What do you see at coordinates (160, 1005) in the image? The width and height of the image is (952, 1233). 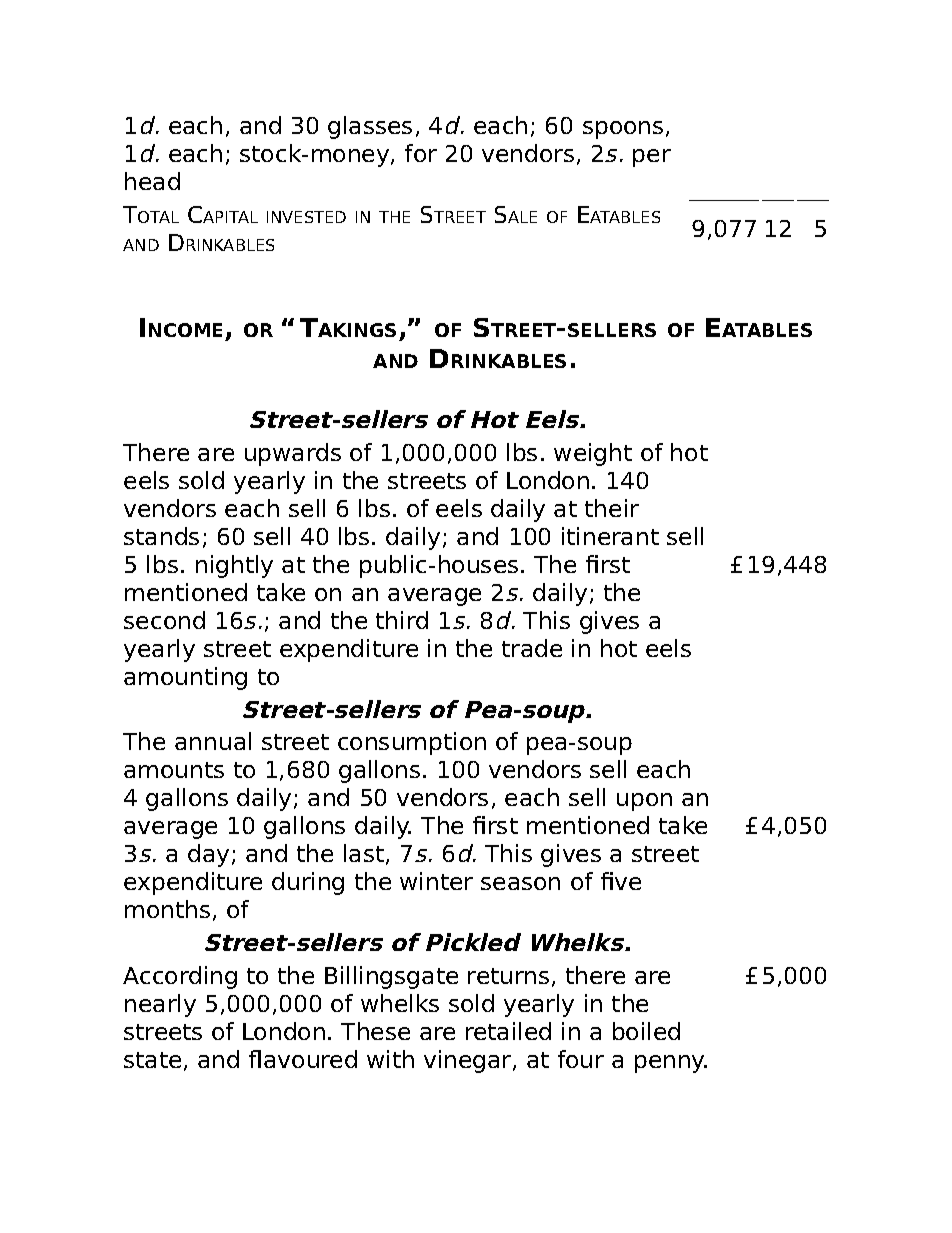 I see `nearly` at bounding box center [160, 1005].
